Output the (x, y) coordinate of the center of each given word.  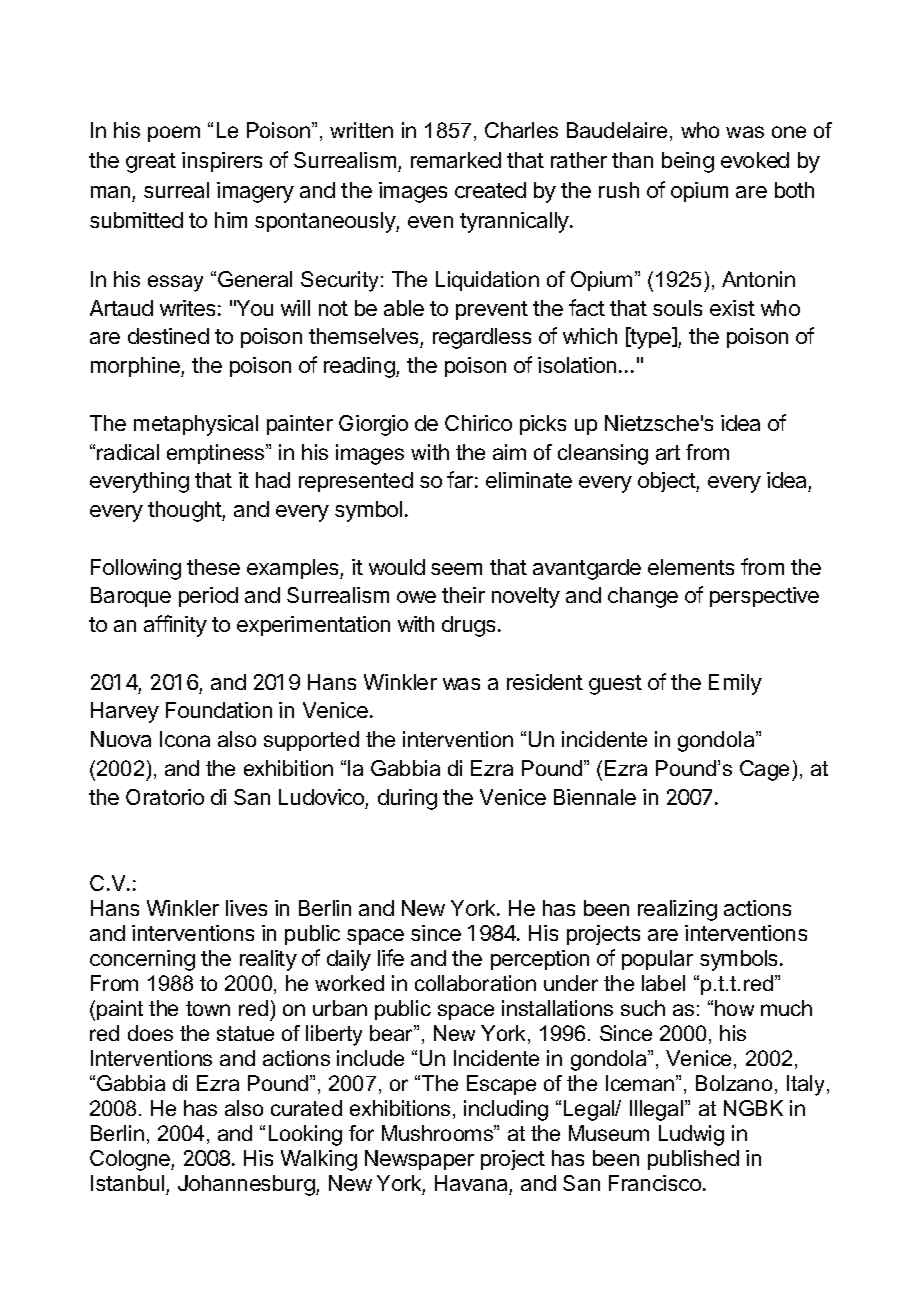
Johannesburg (247, 1185)
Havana (471, 1183)
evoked (755, 160)
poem (174, 134)
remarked (456, 160)
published (693, 1160)
